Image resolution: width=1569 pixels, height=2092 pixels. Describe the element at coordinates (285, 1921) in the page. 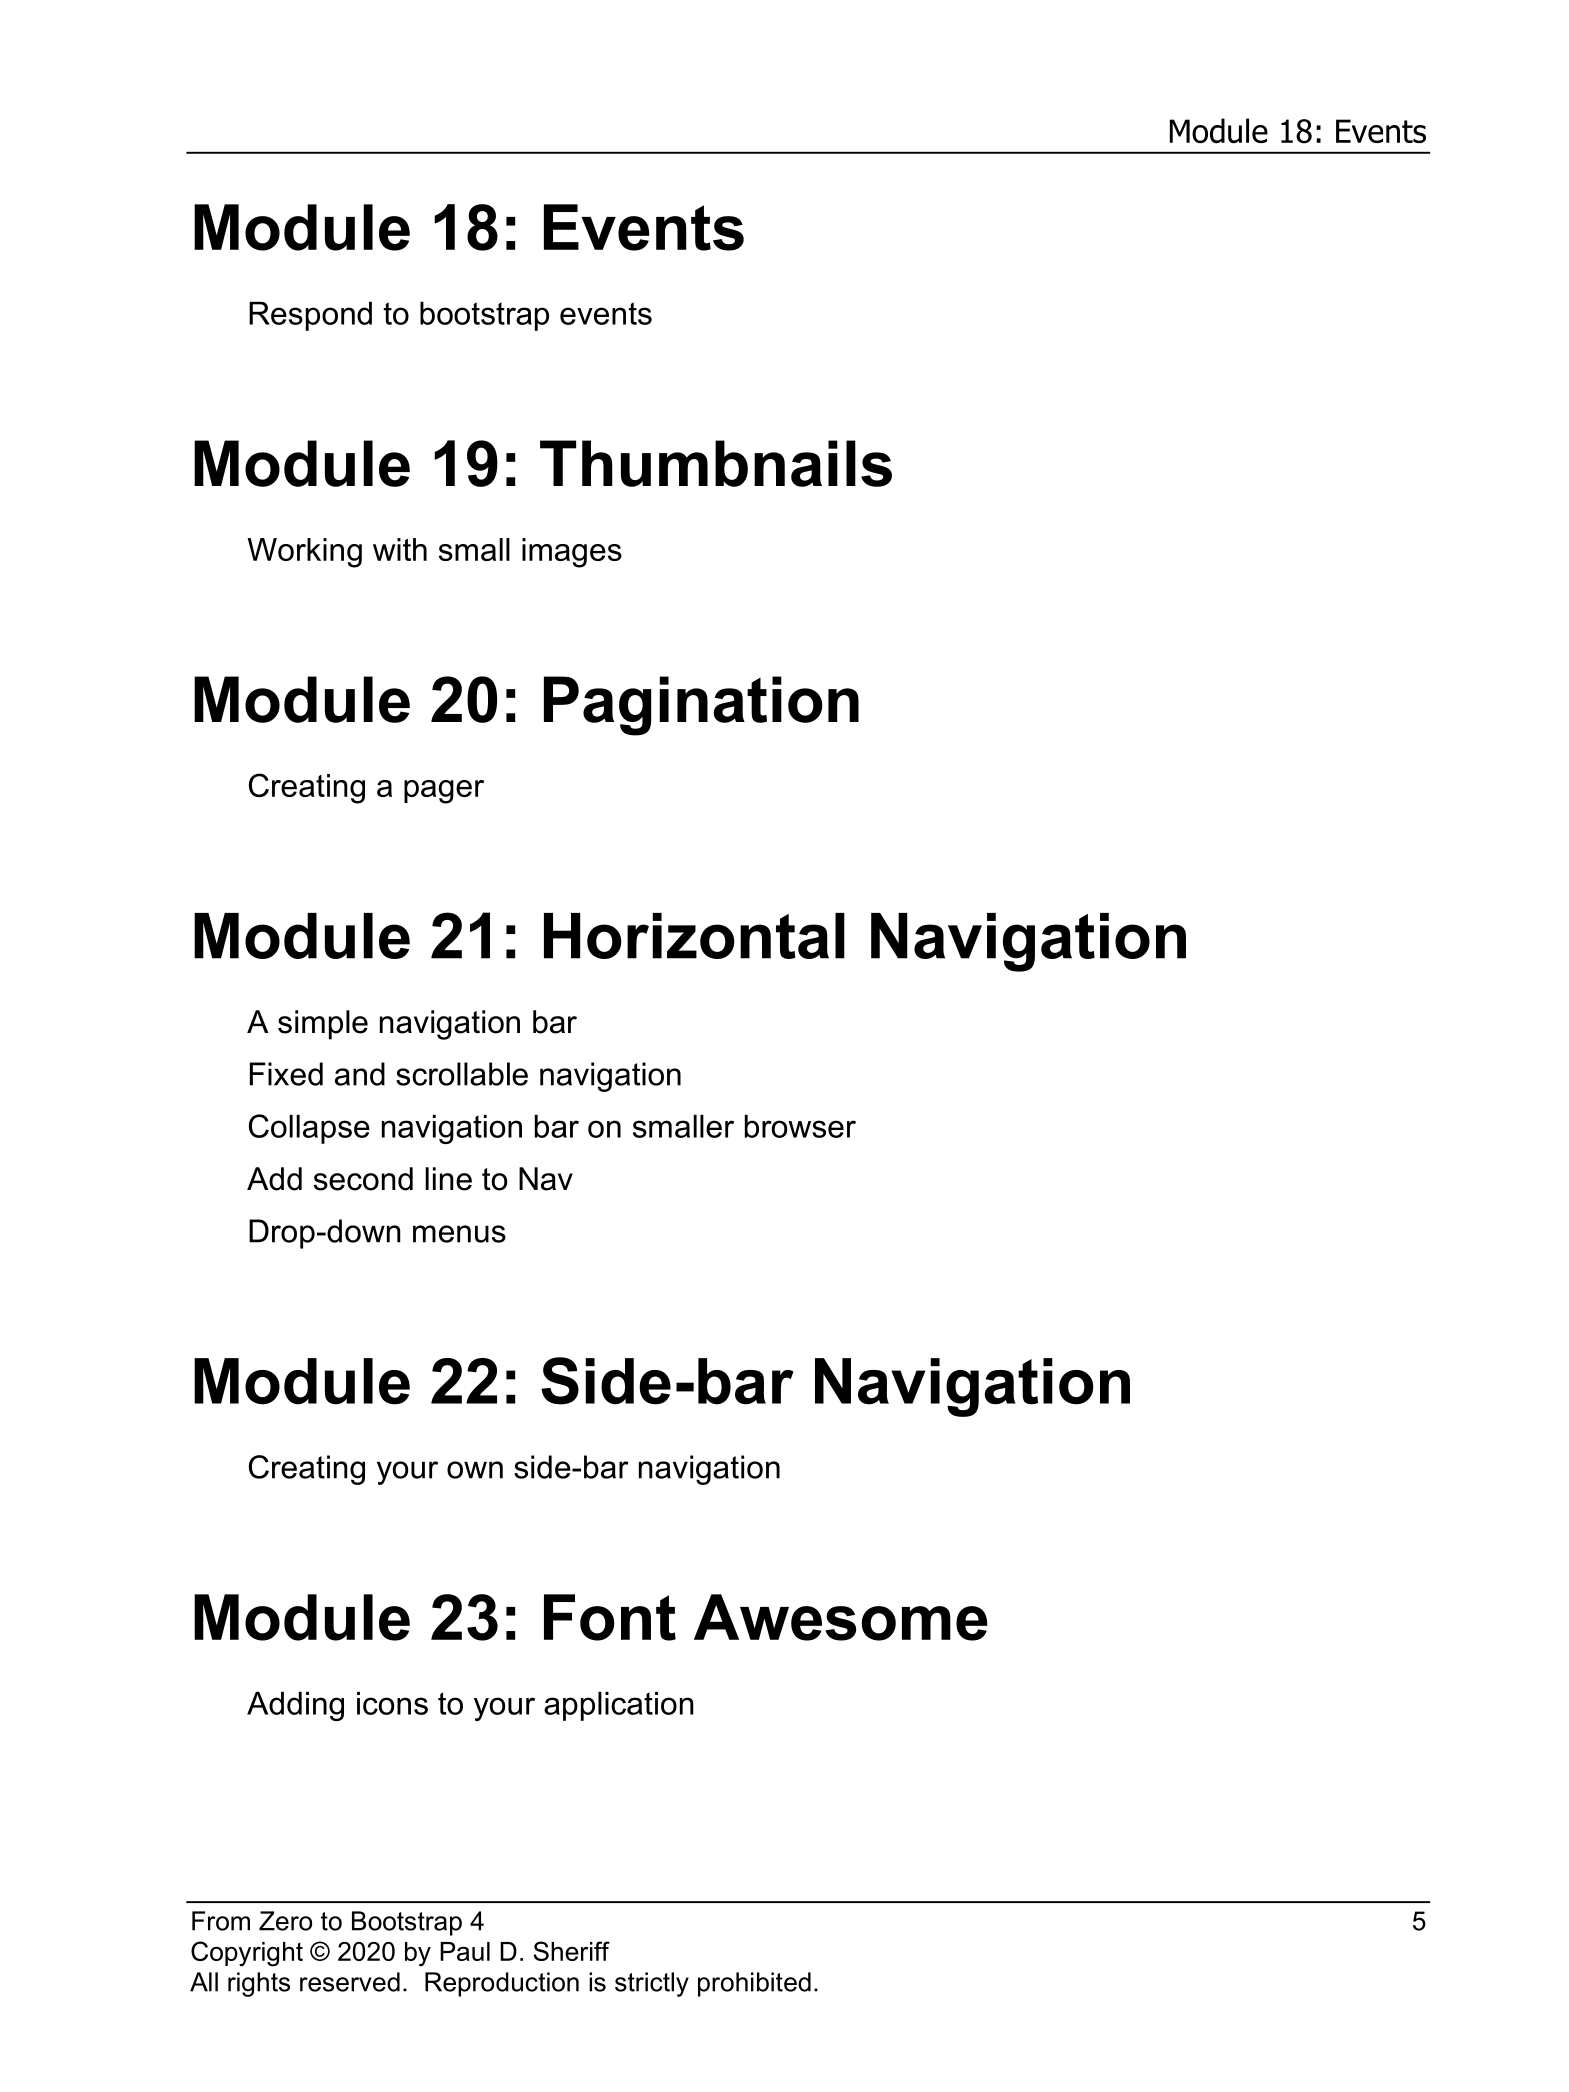

I see `Zero` at that location.
